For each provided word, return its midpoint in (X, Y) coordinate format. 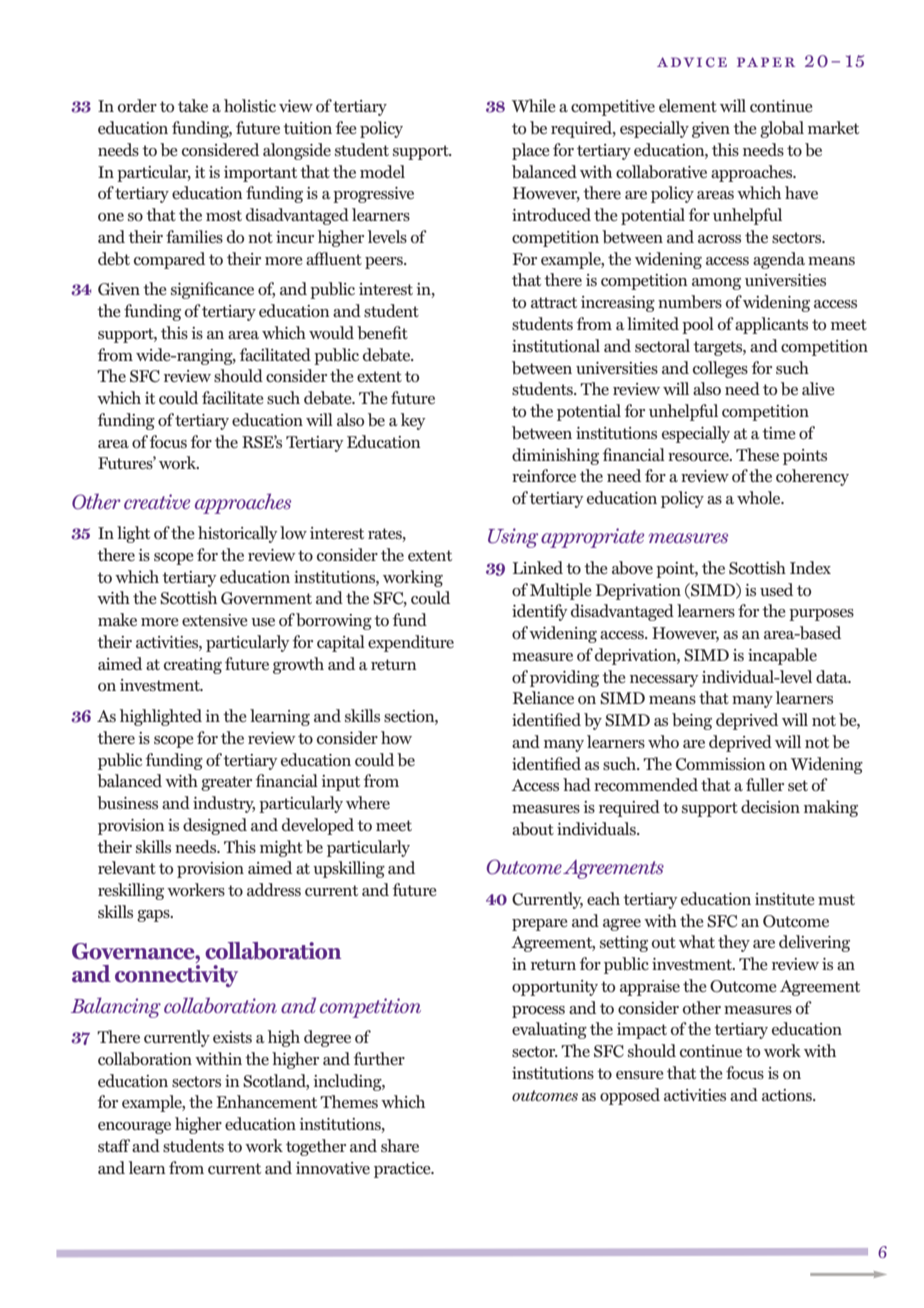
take (193, 105)
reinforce (544, 476)
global (782, 129)
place (531, 151)
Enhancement (266, 1101)
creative (157, 501)
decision (770, 806)
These (757, 454)
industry (224, 804)
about (533, 828)
